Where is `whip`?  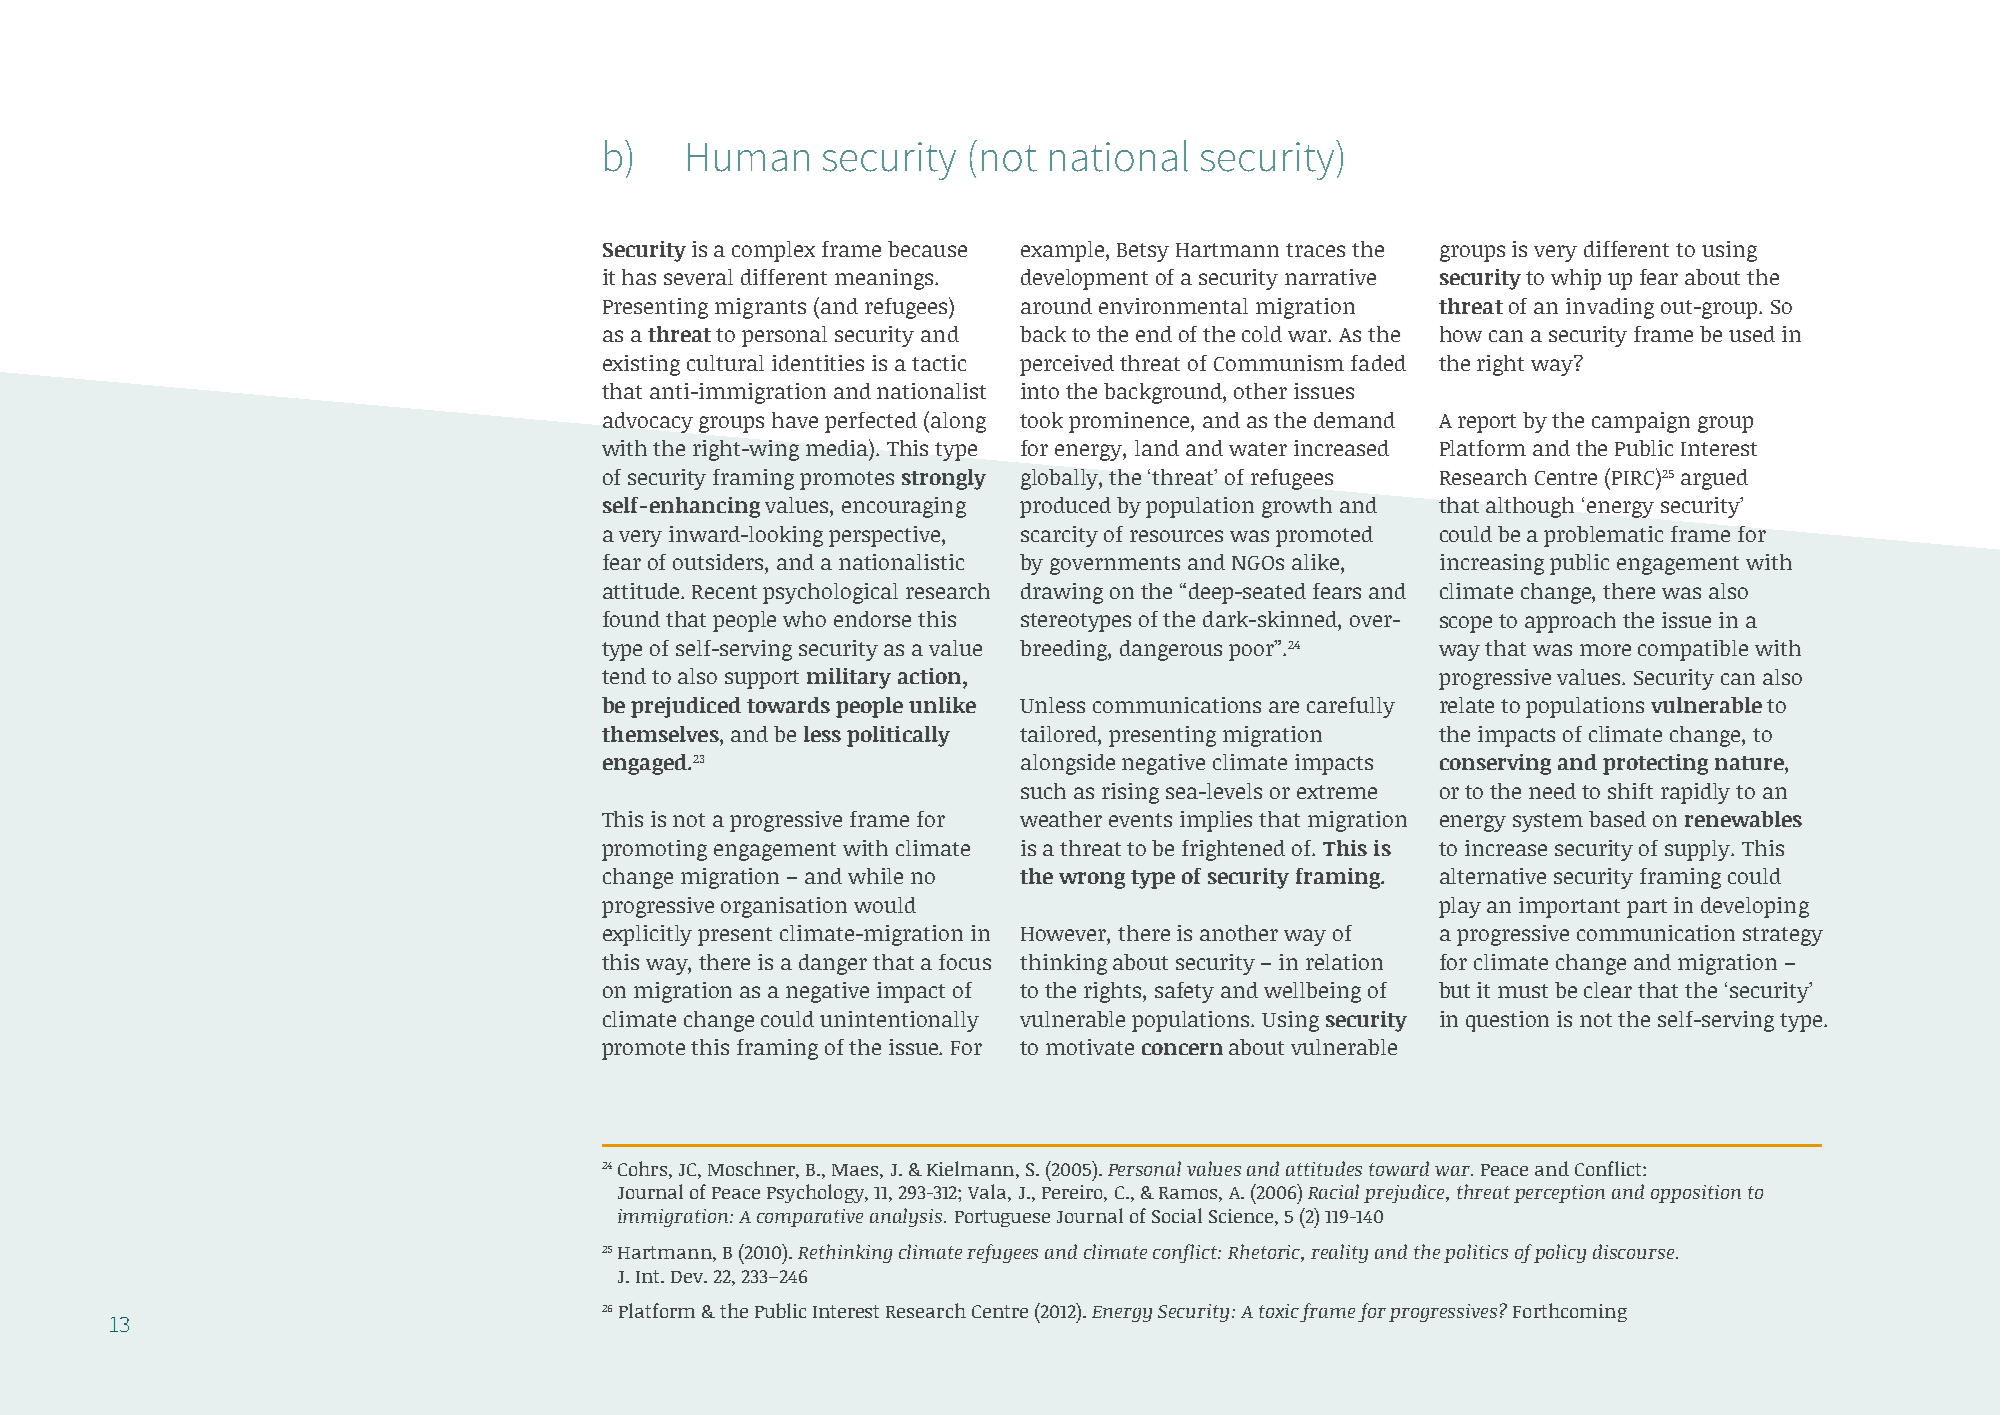 whip is located at coordinates (1576, 279).
